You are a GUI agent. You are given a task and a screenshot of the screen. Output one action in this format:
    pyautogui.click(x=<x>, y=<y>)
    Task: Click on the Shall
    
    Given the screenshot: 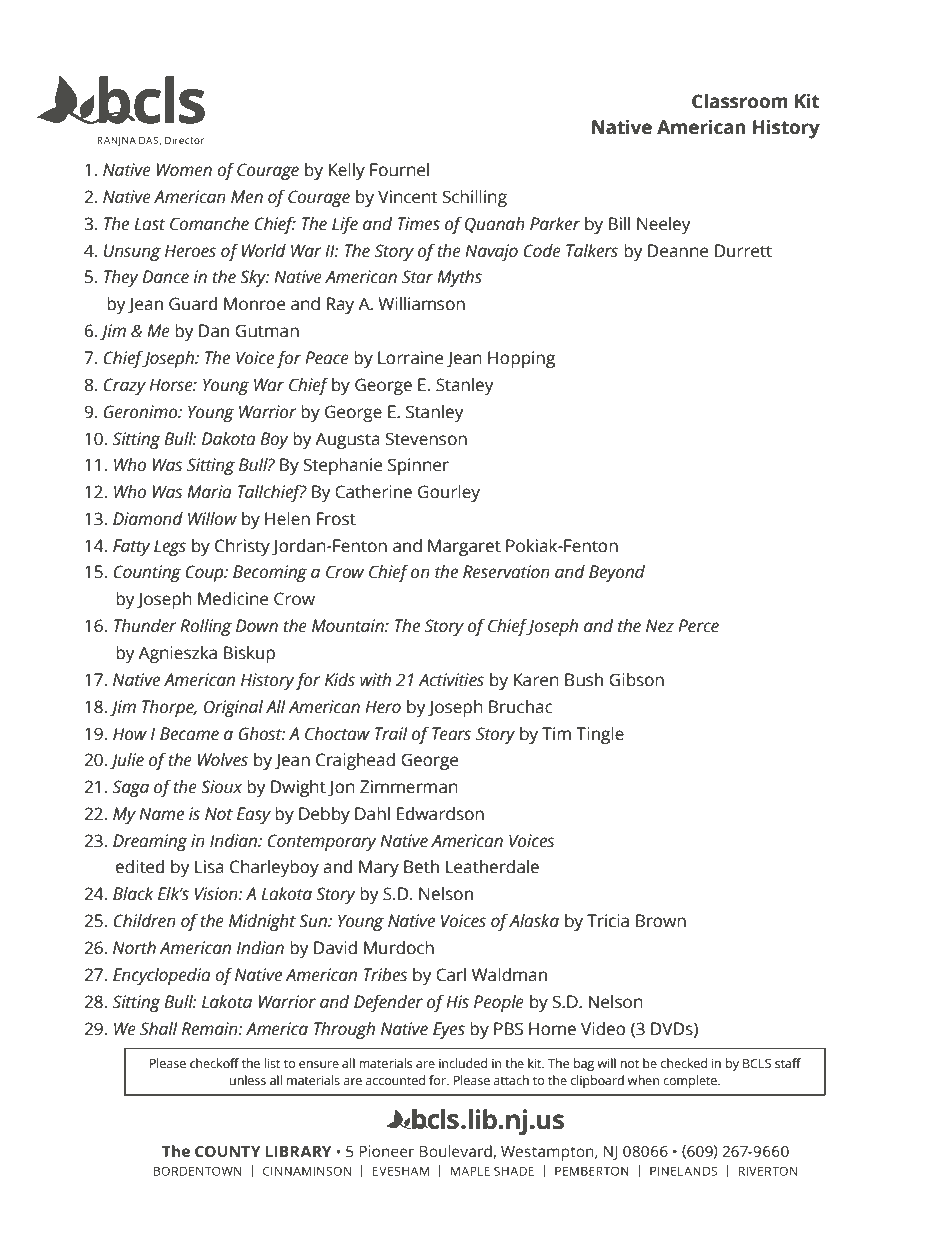 What is the action you would take?
    pyautogui.click(x=159, y=1029)
